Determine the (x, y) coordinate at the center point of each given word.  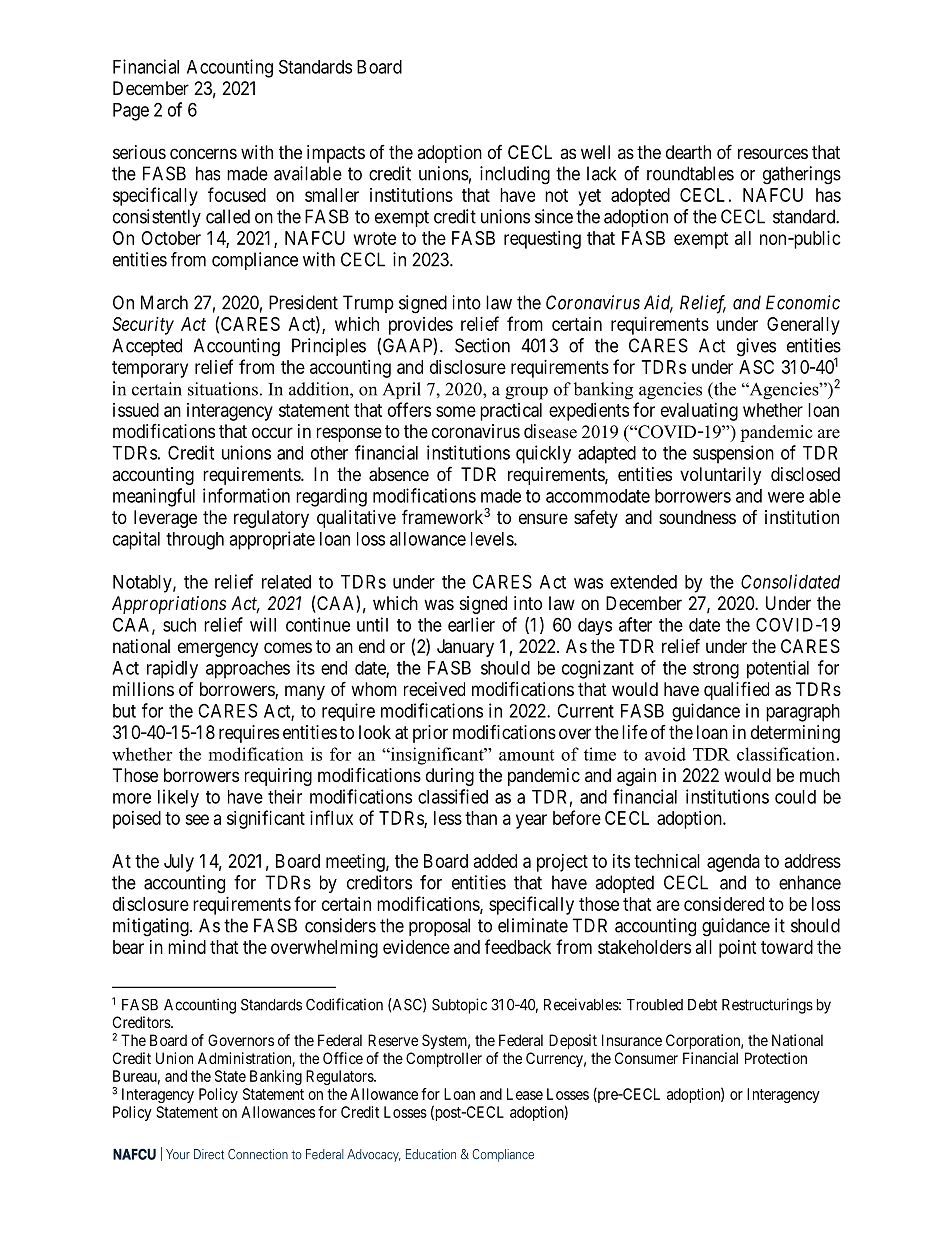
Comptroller (444, 1059)
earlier (471, 624)
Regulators (340, 1077)
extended (643, 582)
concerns (203, 153)
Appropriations (169, 605)
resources (773, 153)
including (515, 175)
